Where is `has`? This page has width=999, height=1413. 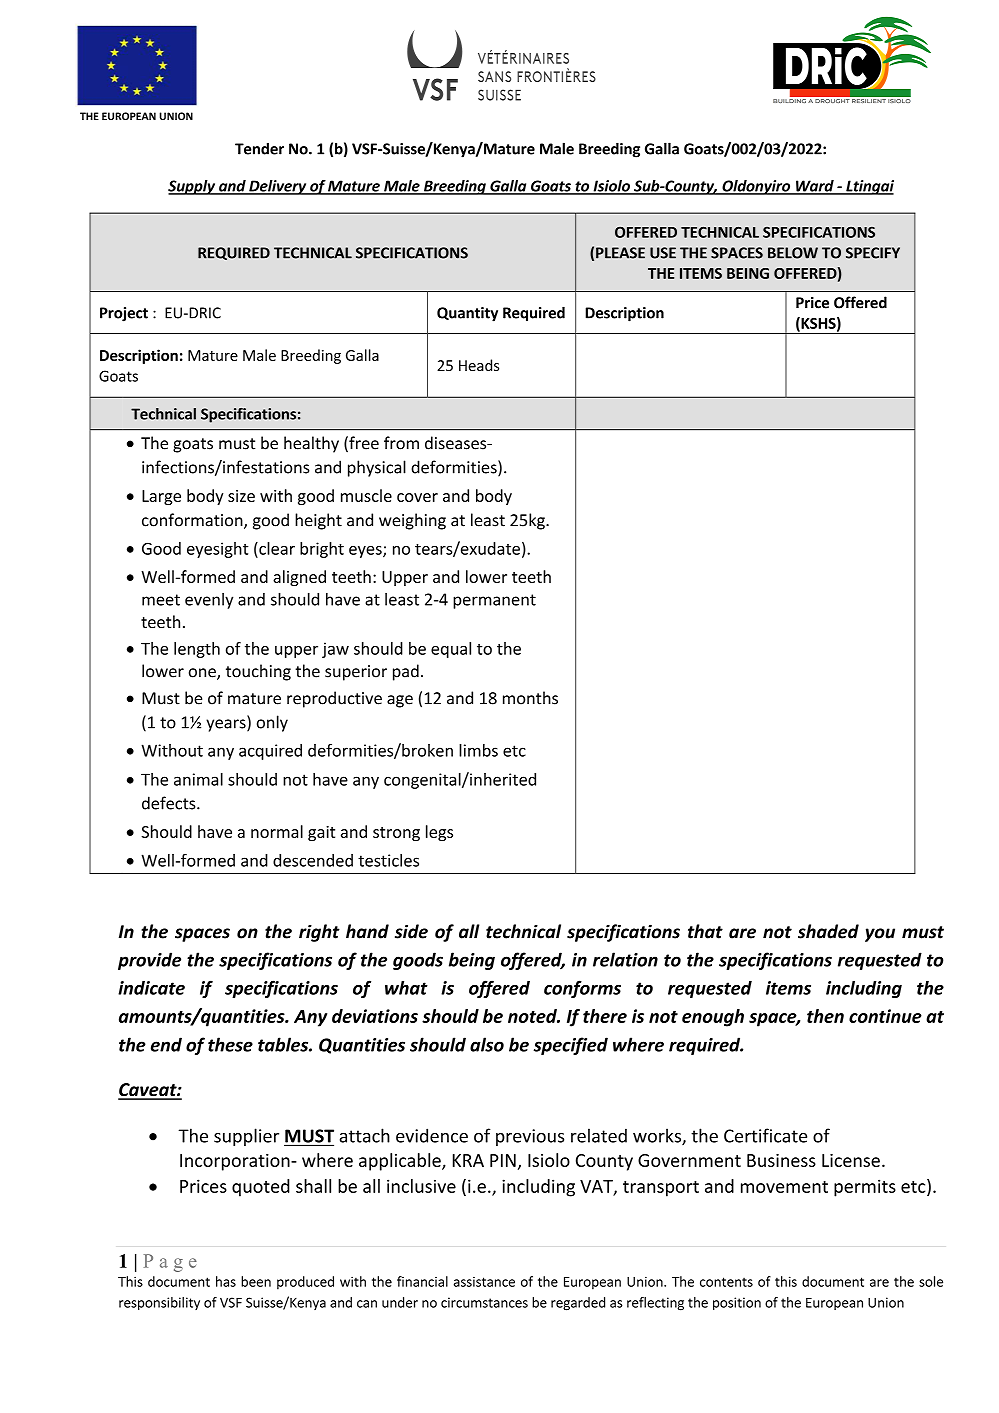 has is located at coordinates (226, 1281).
